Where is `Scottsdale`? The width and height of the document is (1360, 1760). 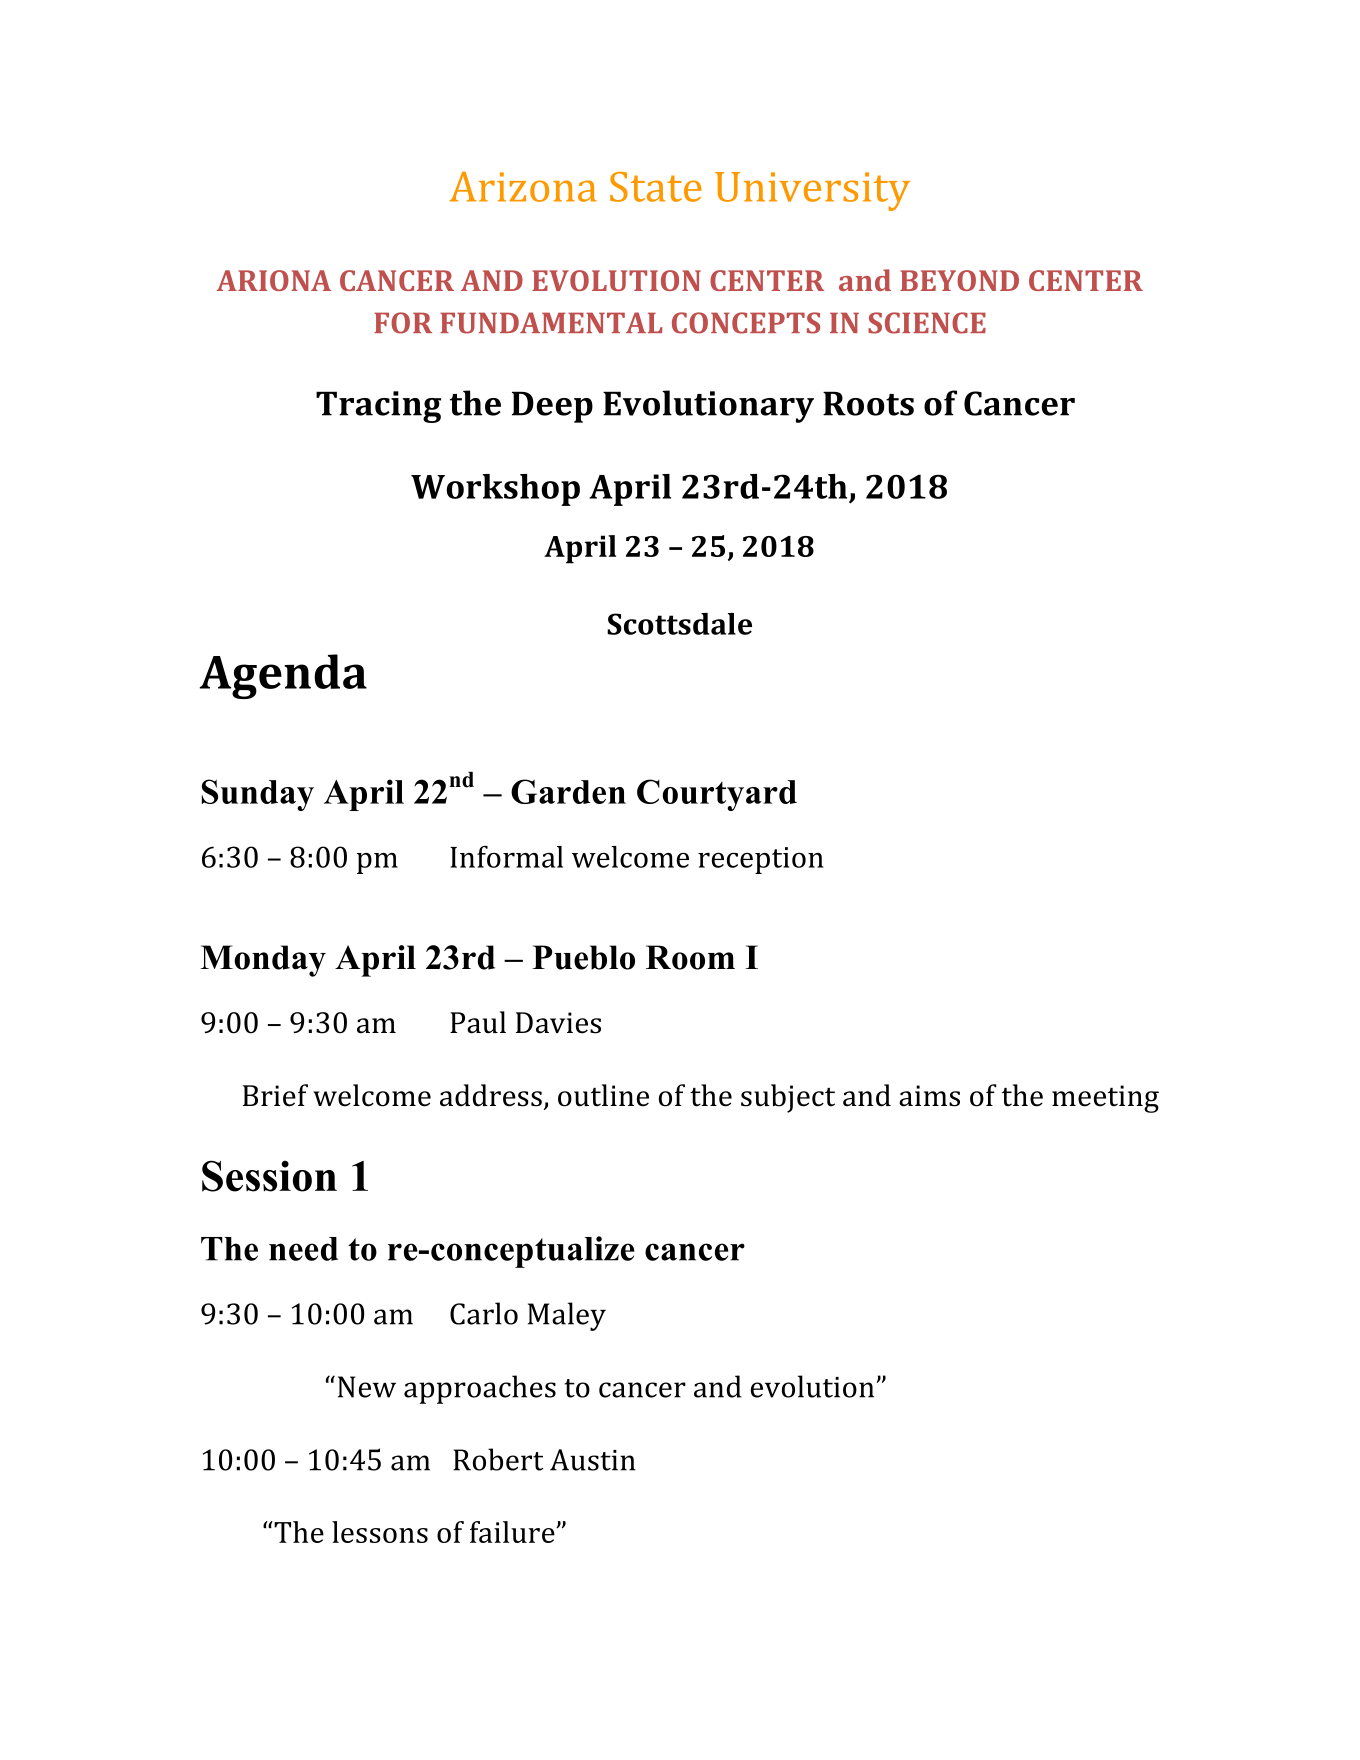
Scottsdale is located at coordinates (679, 624).
